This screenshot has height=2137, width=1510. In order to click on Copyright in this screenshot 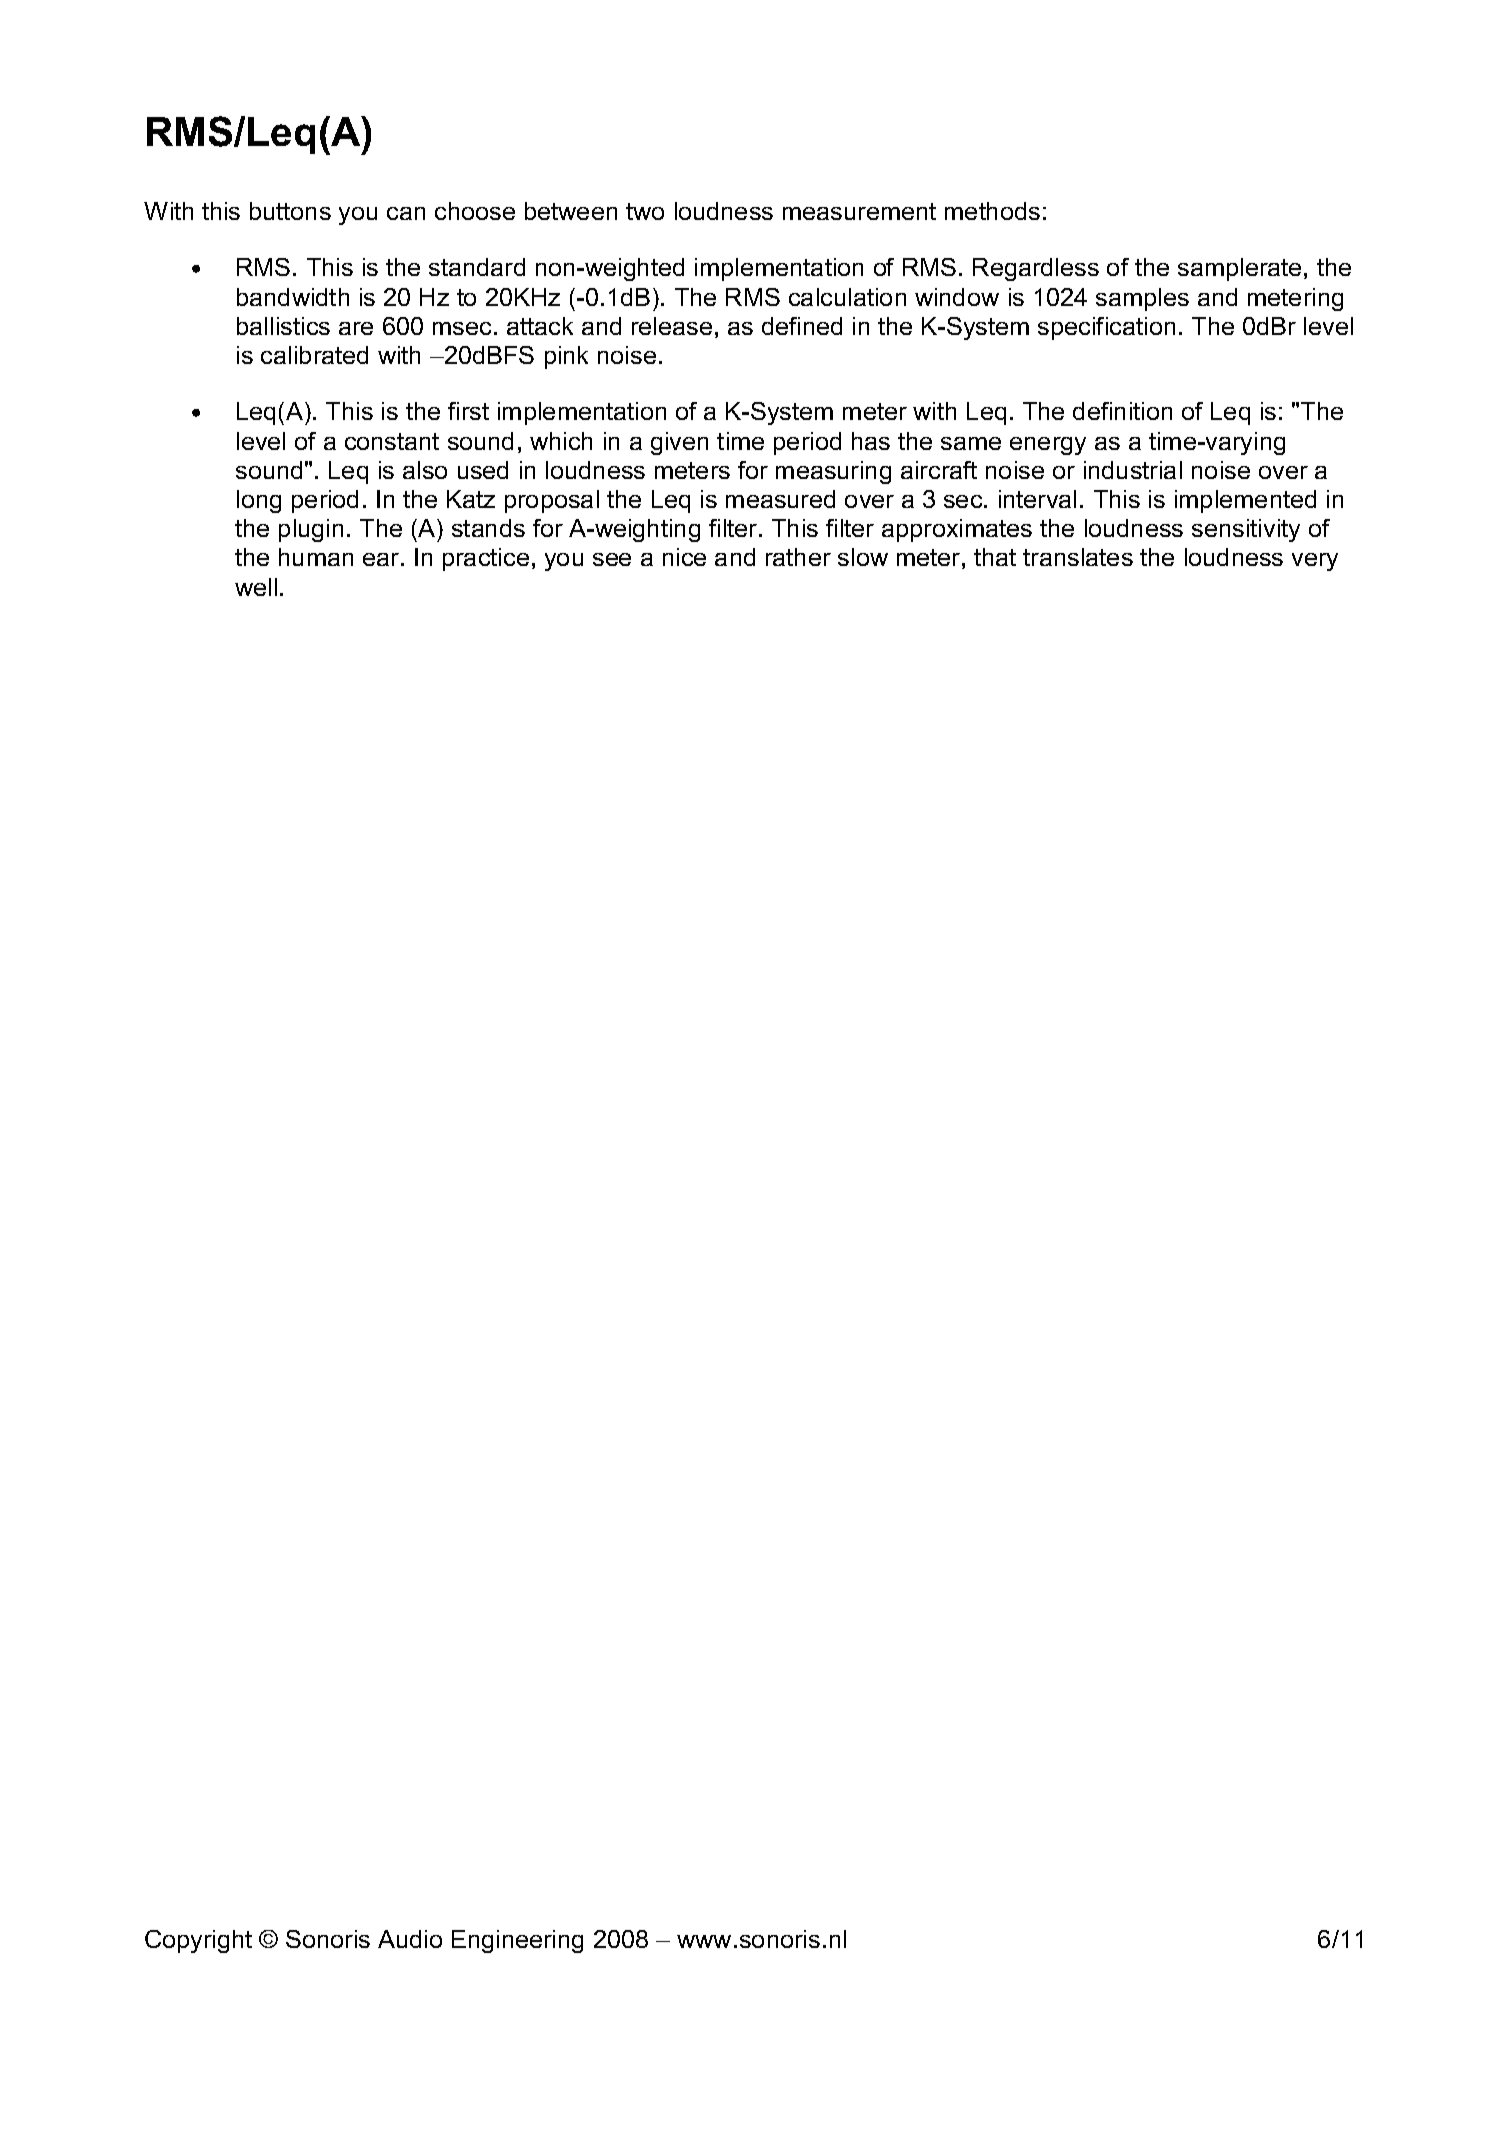, I will do `click(198, 1941)`.
